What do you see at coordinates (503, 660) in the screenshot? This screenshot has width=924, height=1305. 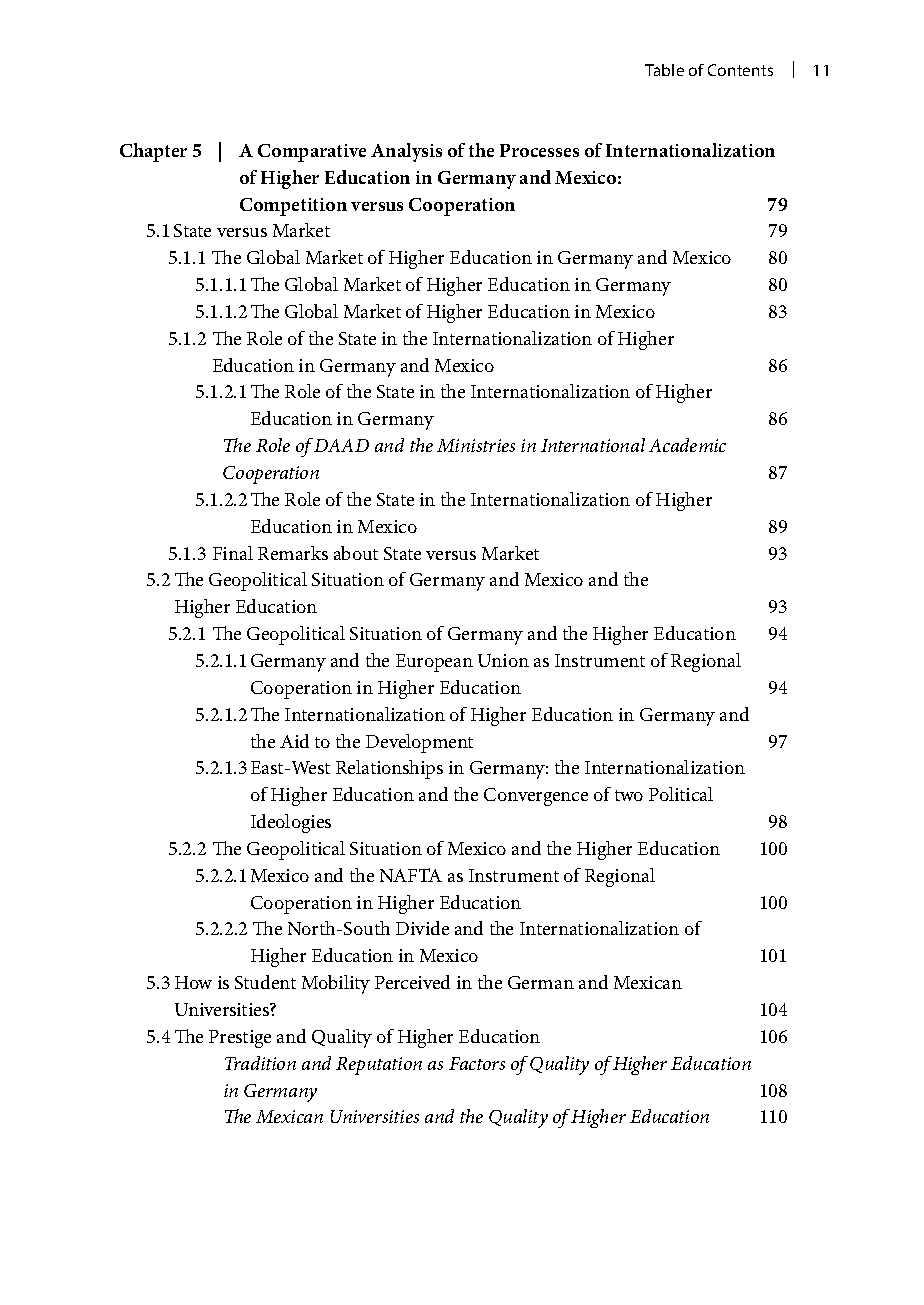 I see `Union` at bounding box center [503, 660].
